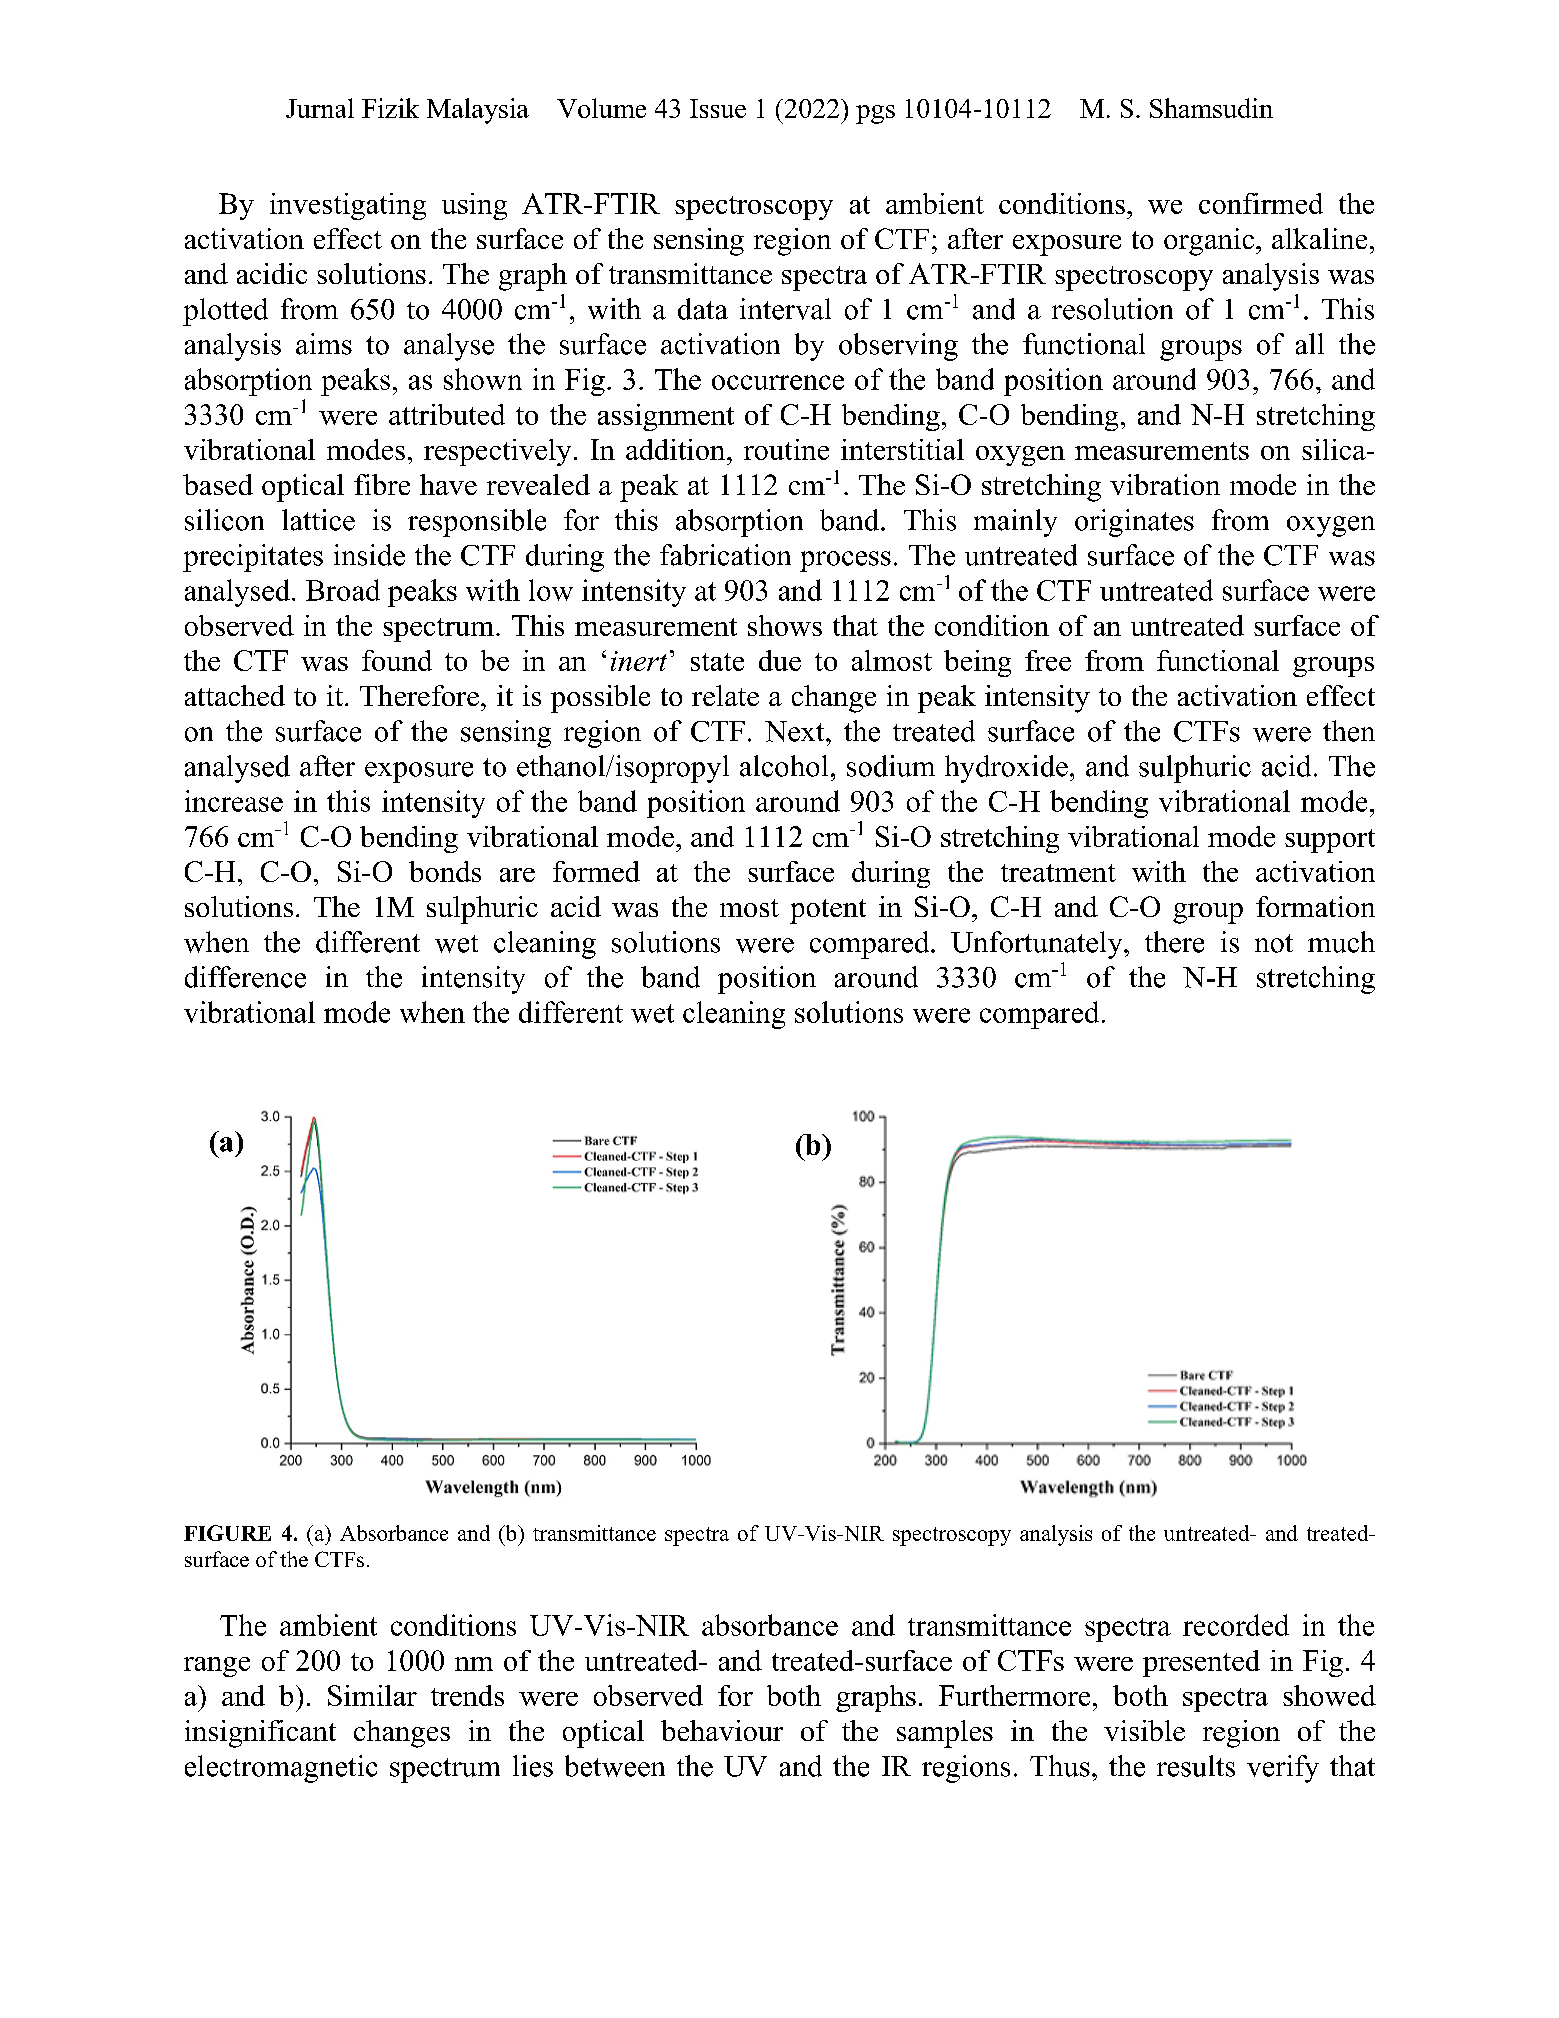 This screenshot has height=2018, width=1559. I want to click on found, so click(397, 660).
